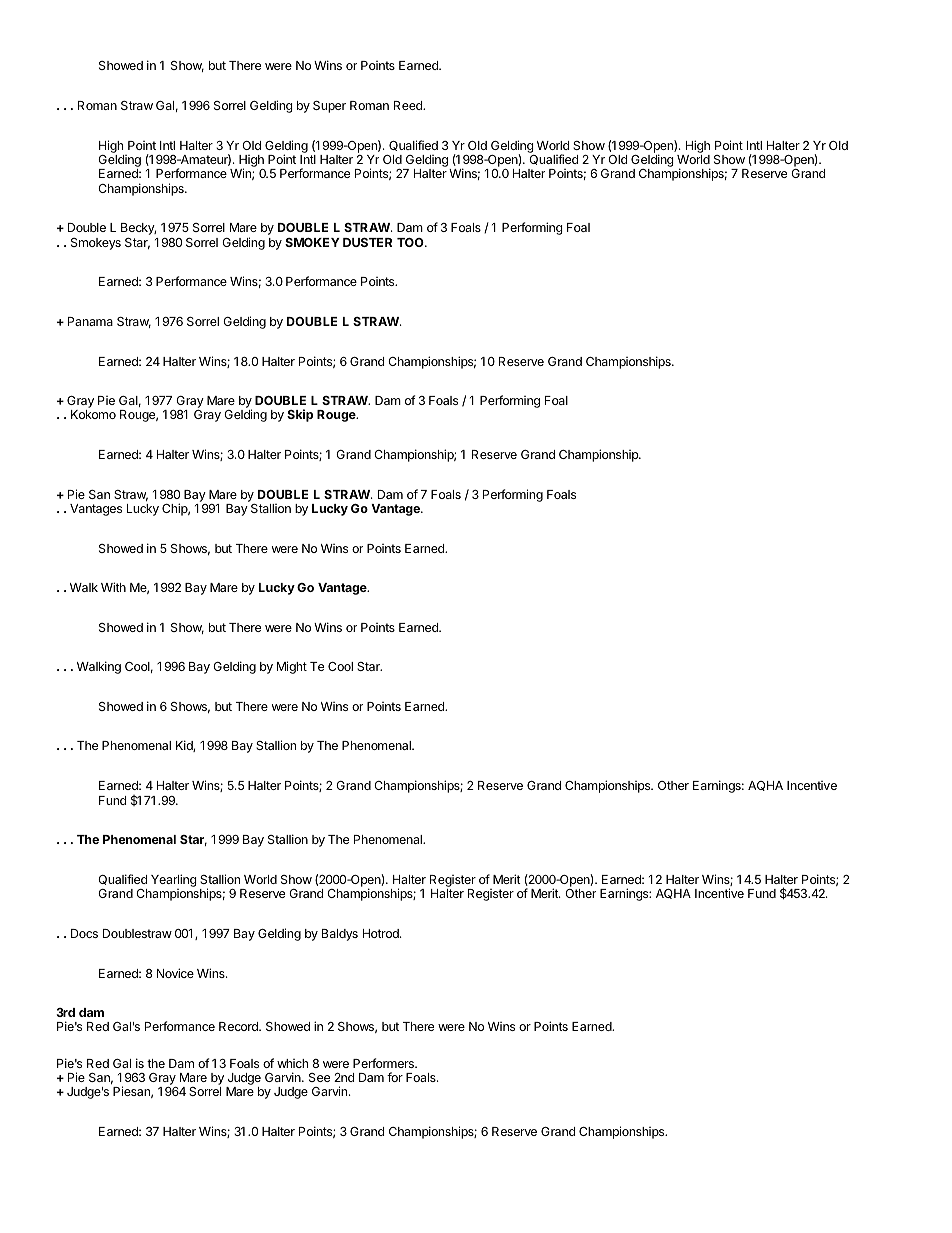 This screenshot has height=1233, width=952. I want to click on Reed, so click(409, 105).
